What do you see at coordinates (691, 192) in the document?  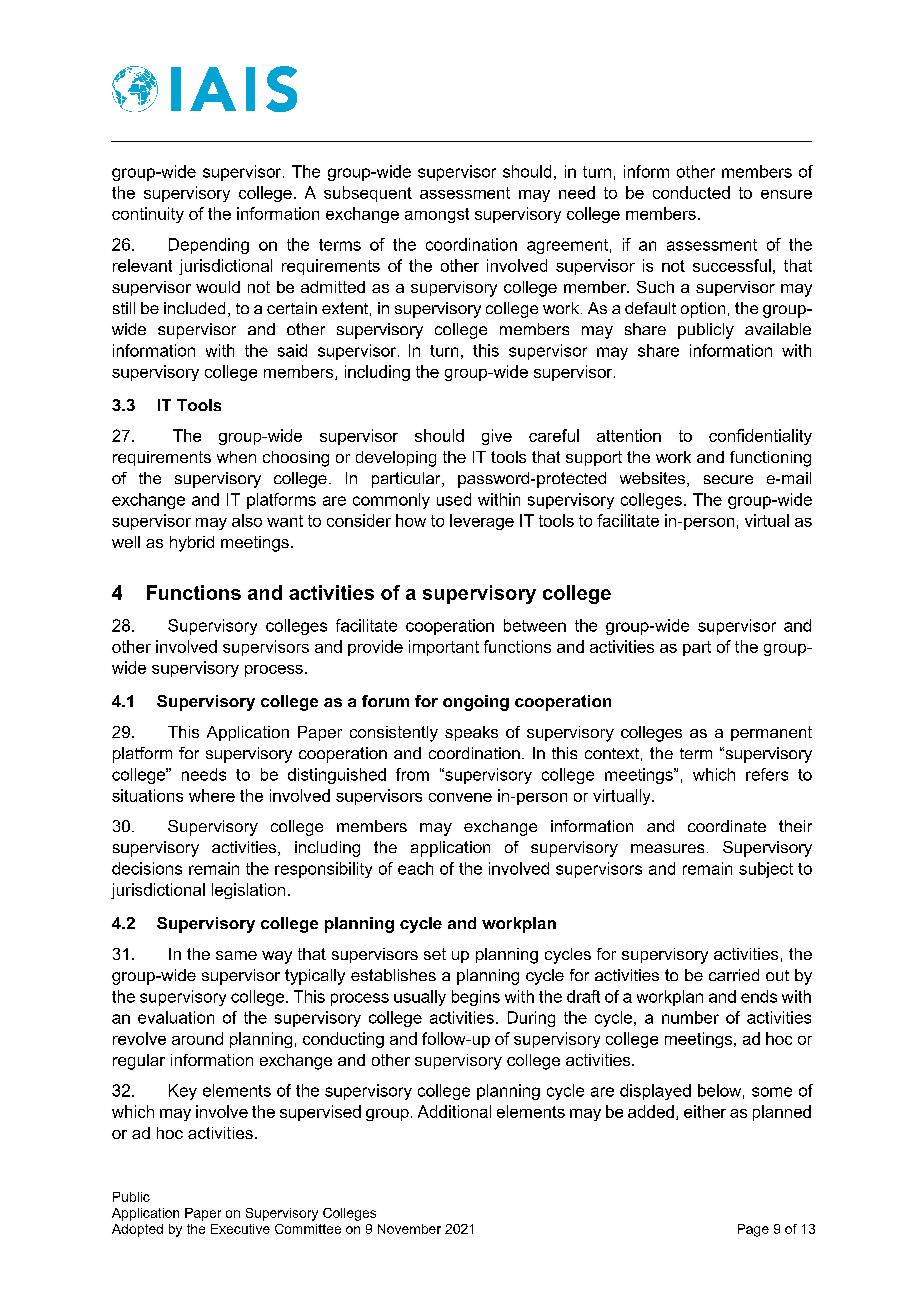 I see `conducted` at bounding box center [691, 192].
